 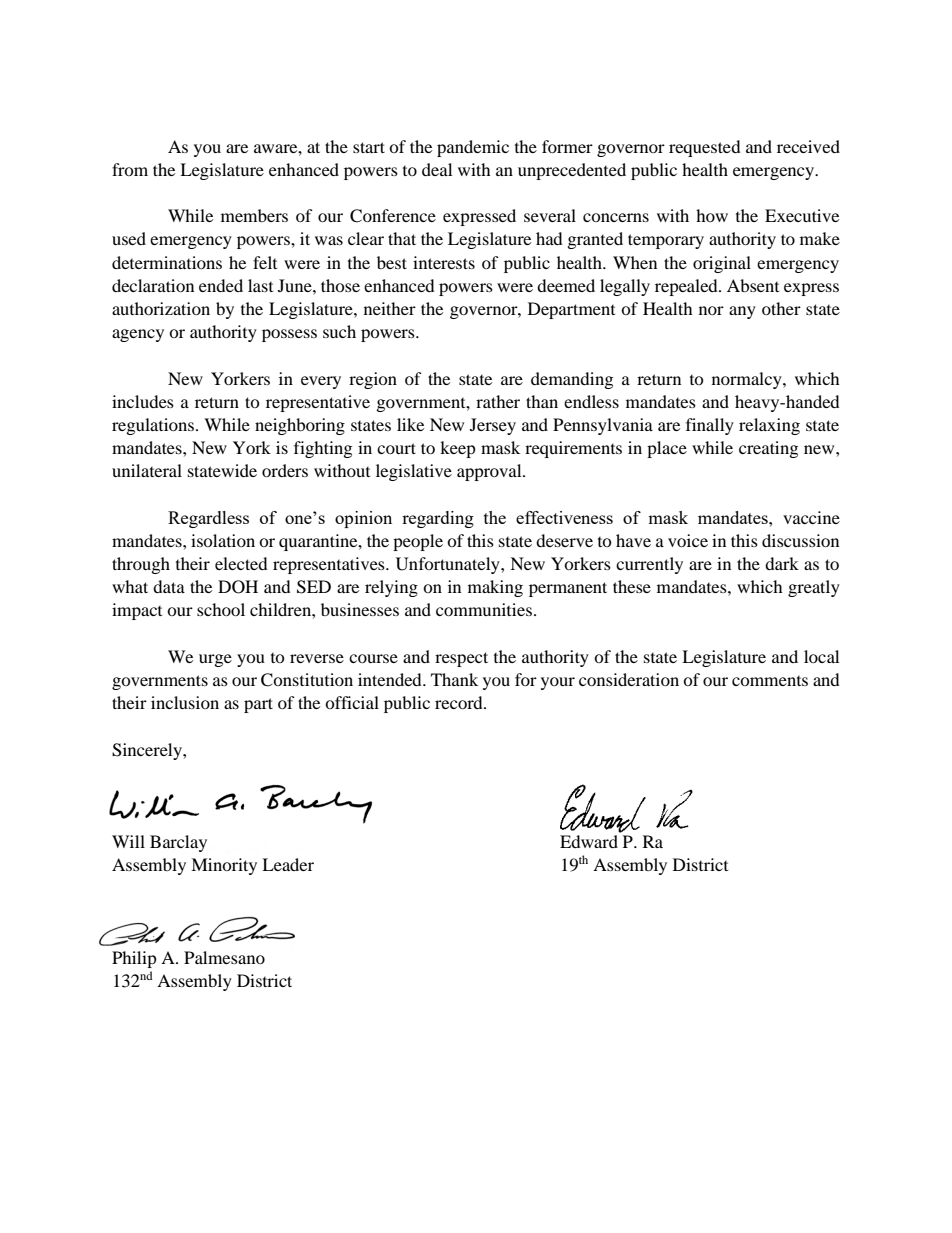 I want to click on rather, so click(x=498, y=401).
